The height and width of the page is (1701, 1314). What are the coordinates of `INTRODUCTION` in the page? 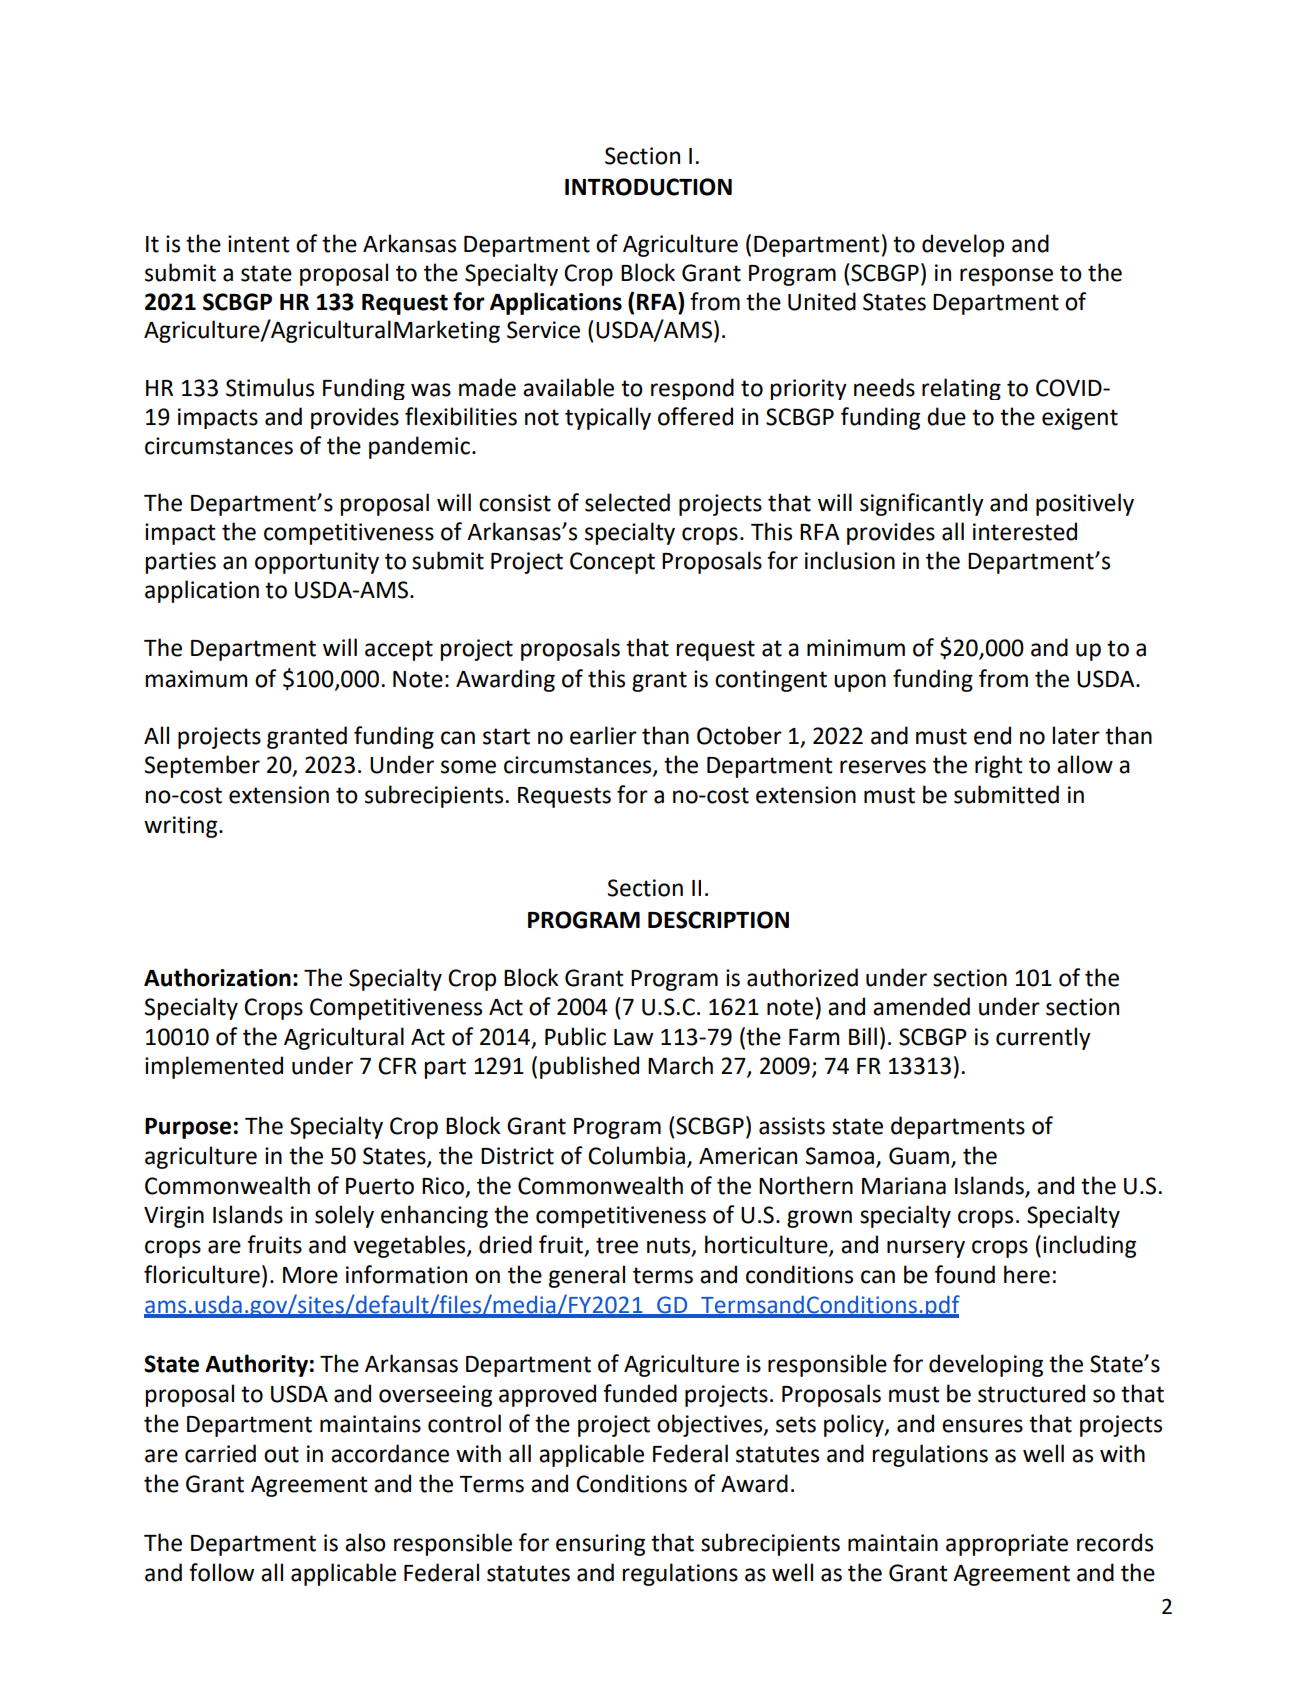 It's located at (648, 187).
